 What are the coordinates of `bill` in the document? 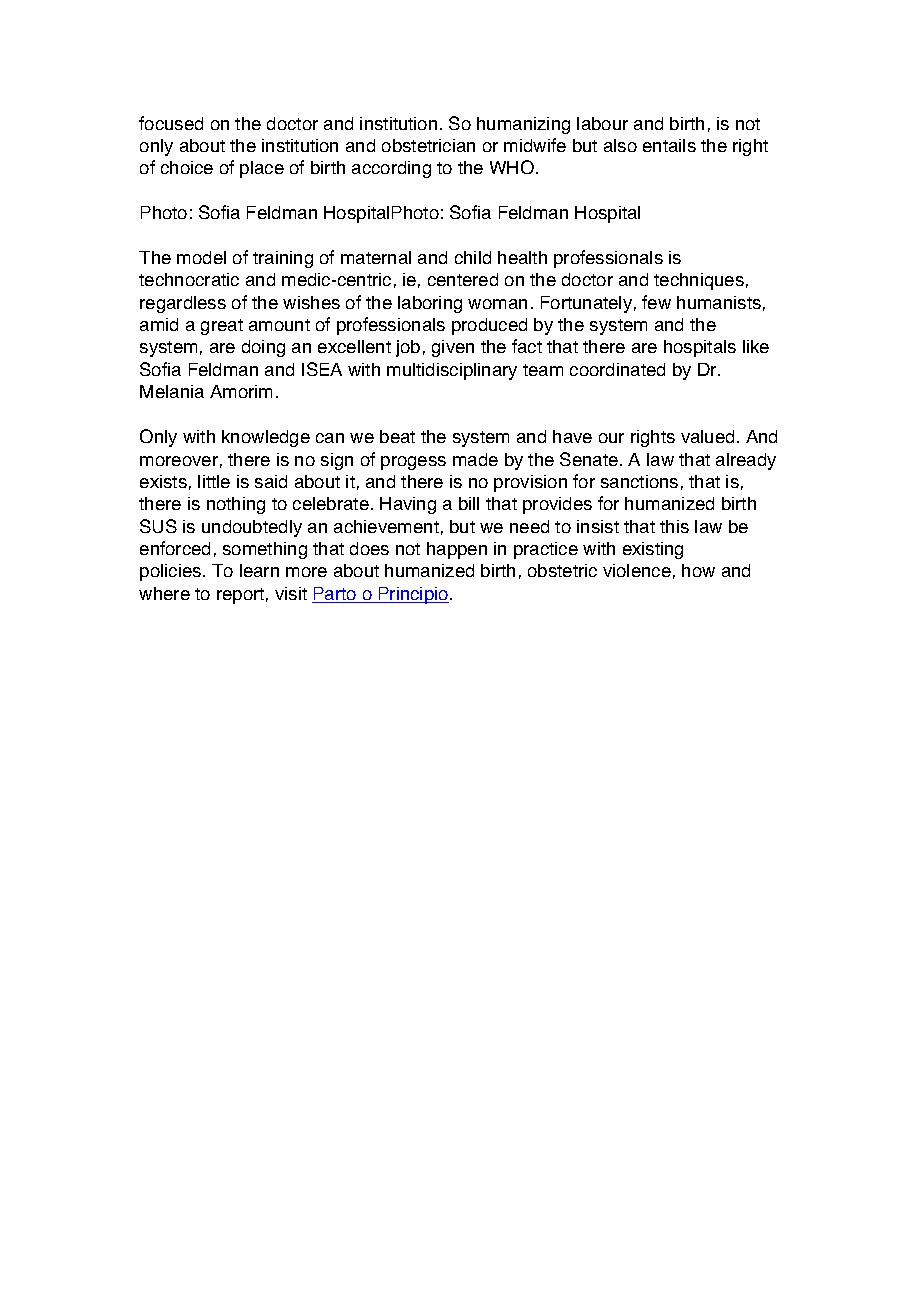 It's located at (469, 503).
